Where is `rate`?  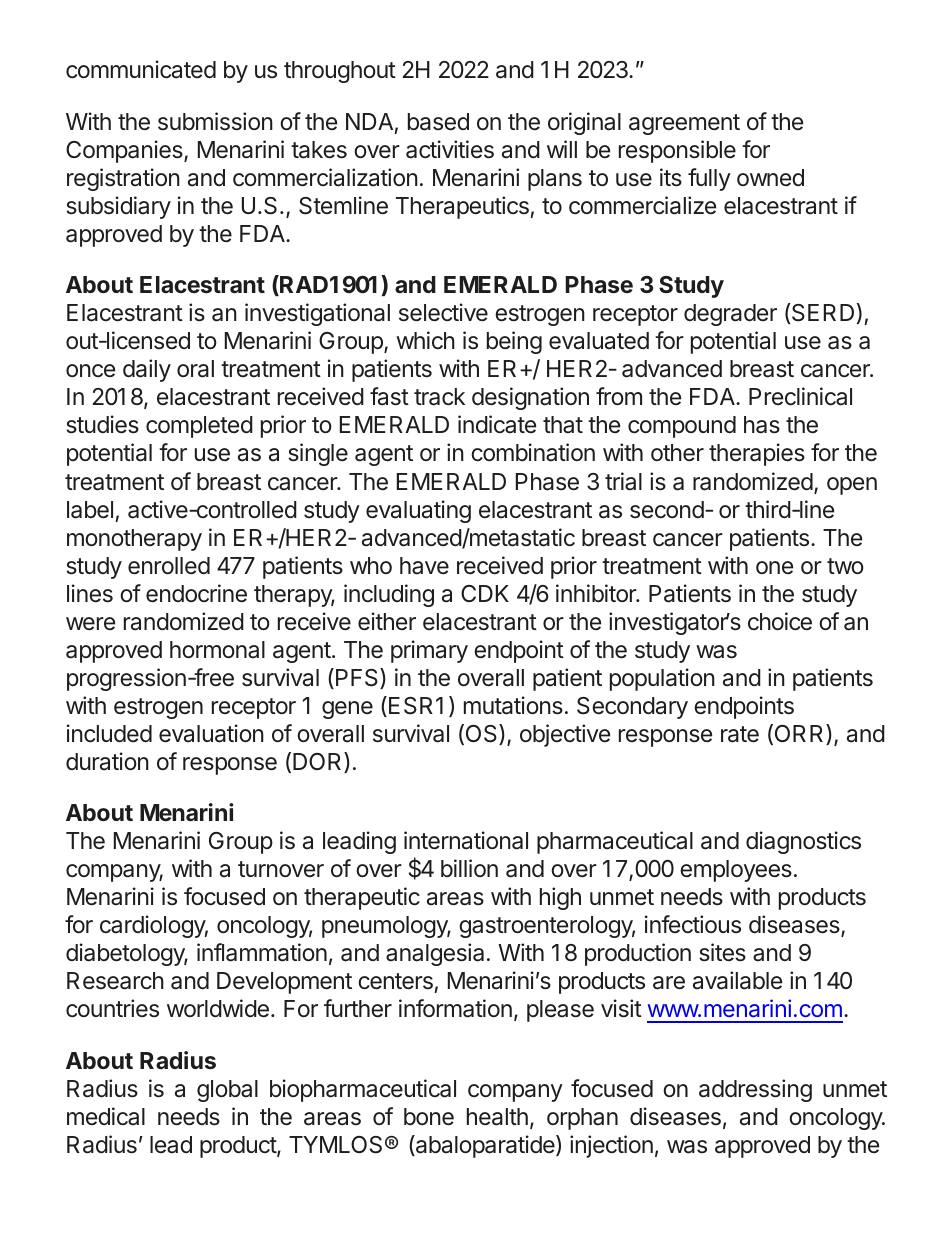
rate is located at coordinates (740, 734).
